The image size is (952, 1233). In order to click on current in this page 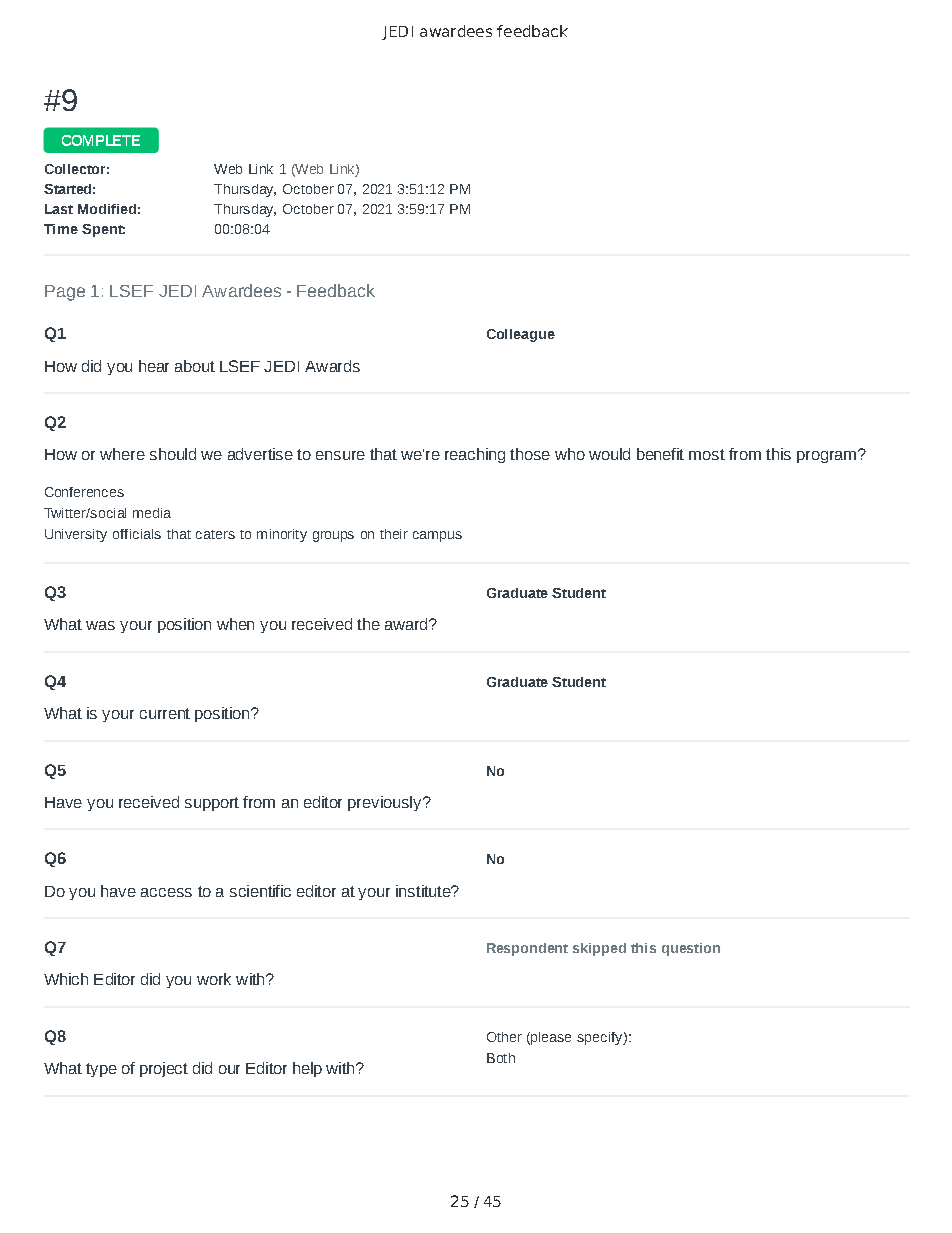, I will do `click(165, 713)`.
